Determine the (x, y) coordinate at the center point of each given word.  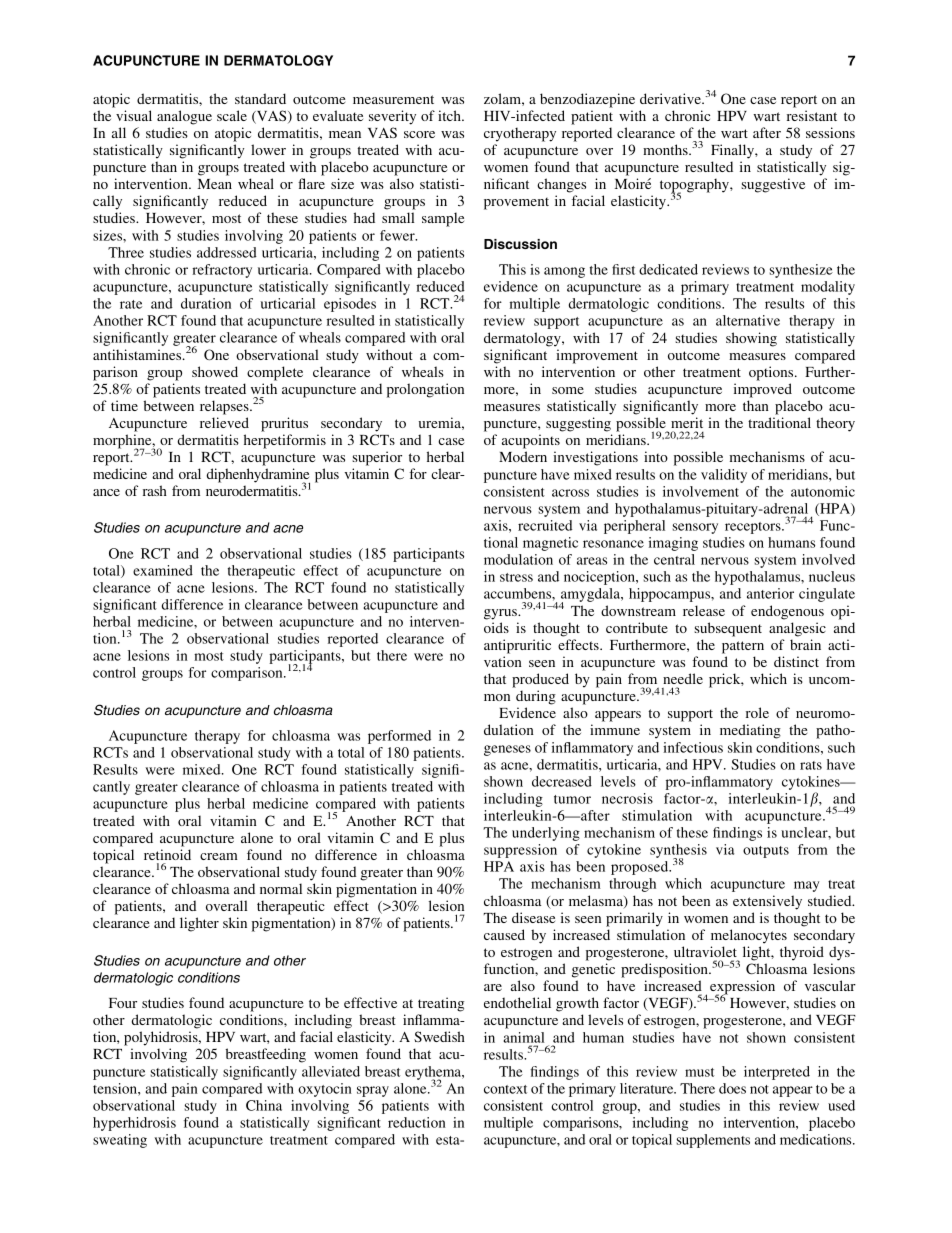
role (757, 712)
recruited (545, 525)
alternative (748, 320)
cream (219, 856)
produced (540, 680)
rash (155, 490)
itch (450, 115)
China (264, 1105)
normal (281, 888)
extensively (767, 902)
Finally (733, 151)
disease (533, 917)
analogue (184, 117)
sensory (695, 528)
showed (215, 371)
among (564, 272)
